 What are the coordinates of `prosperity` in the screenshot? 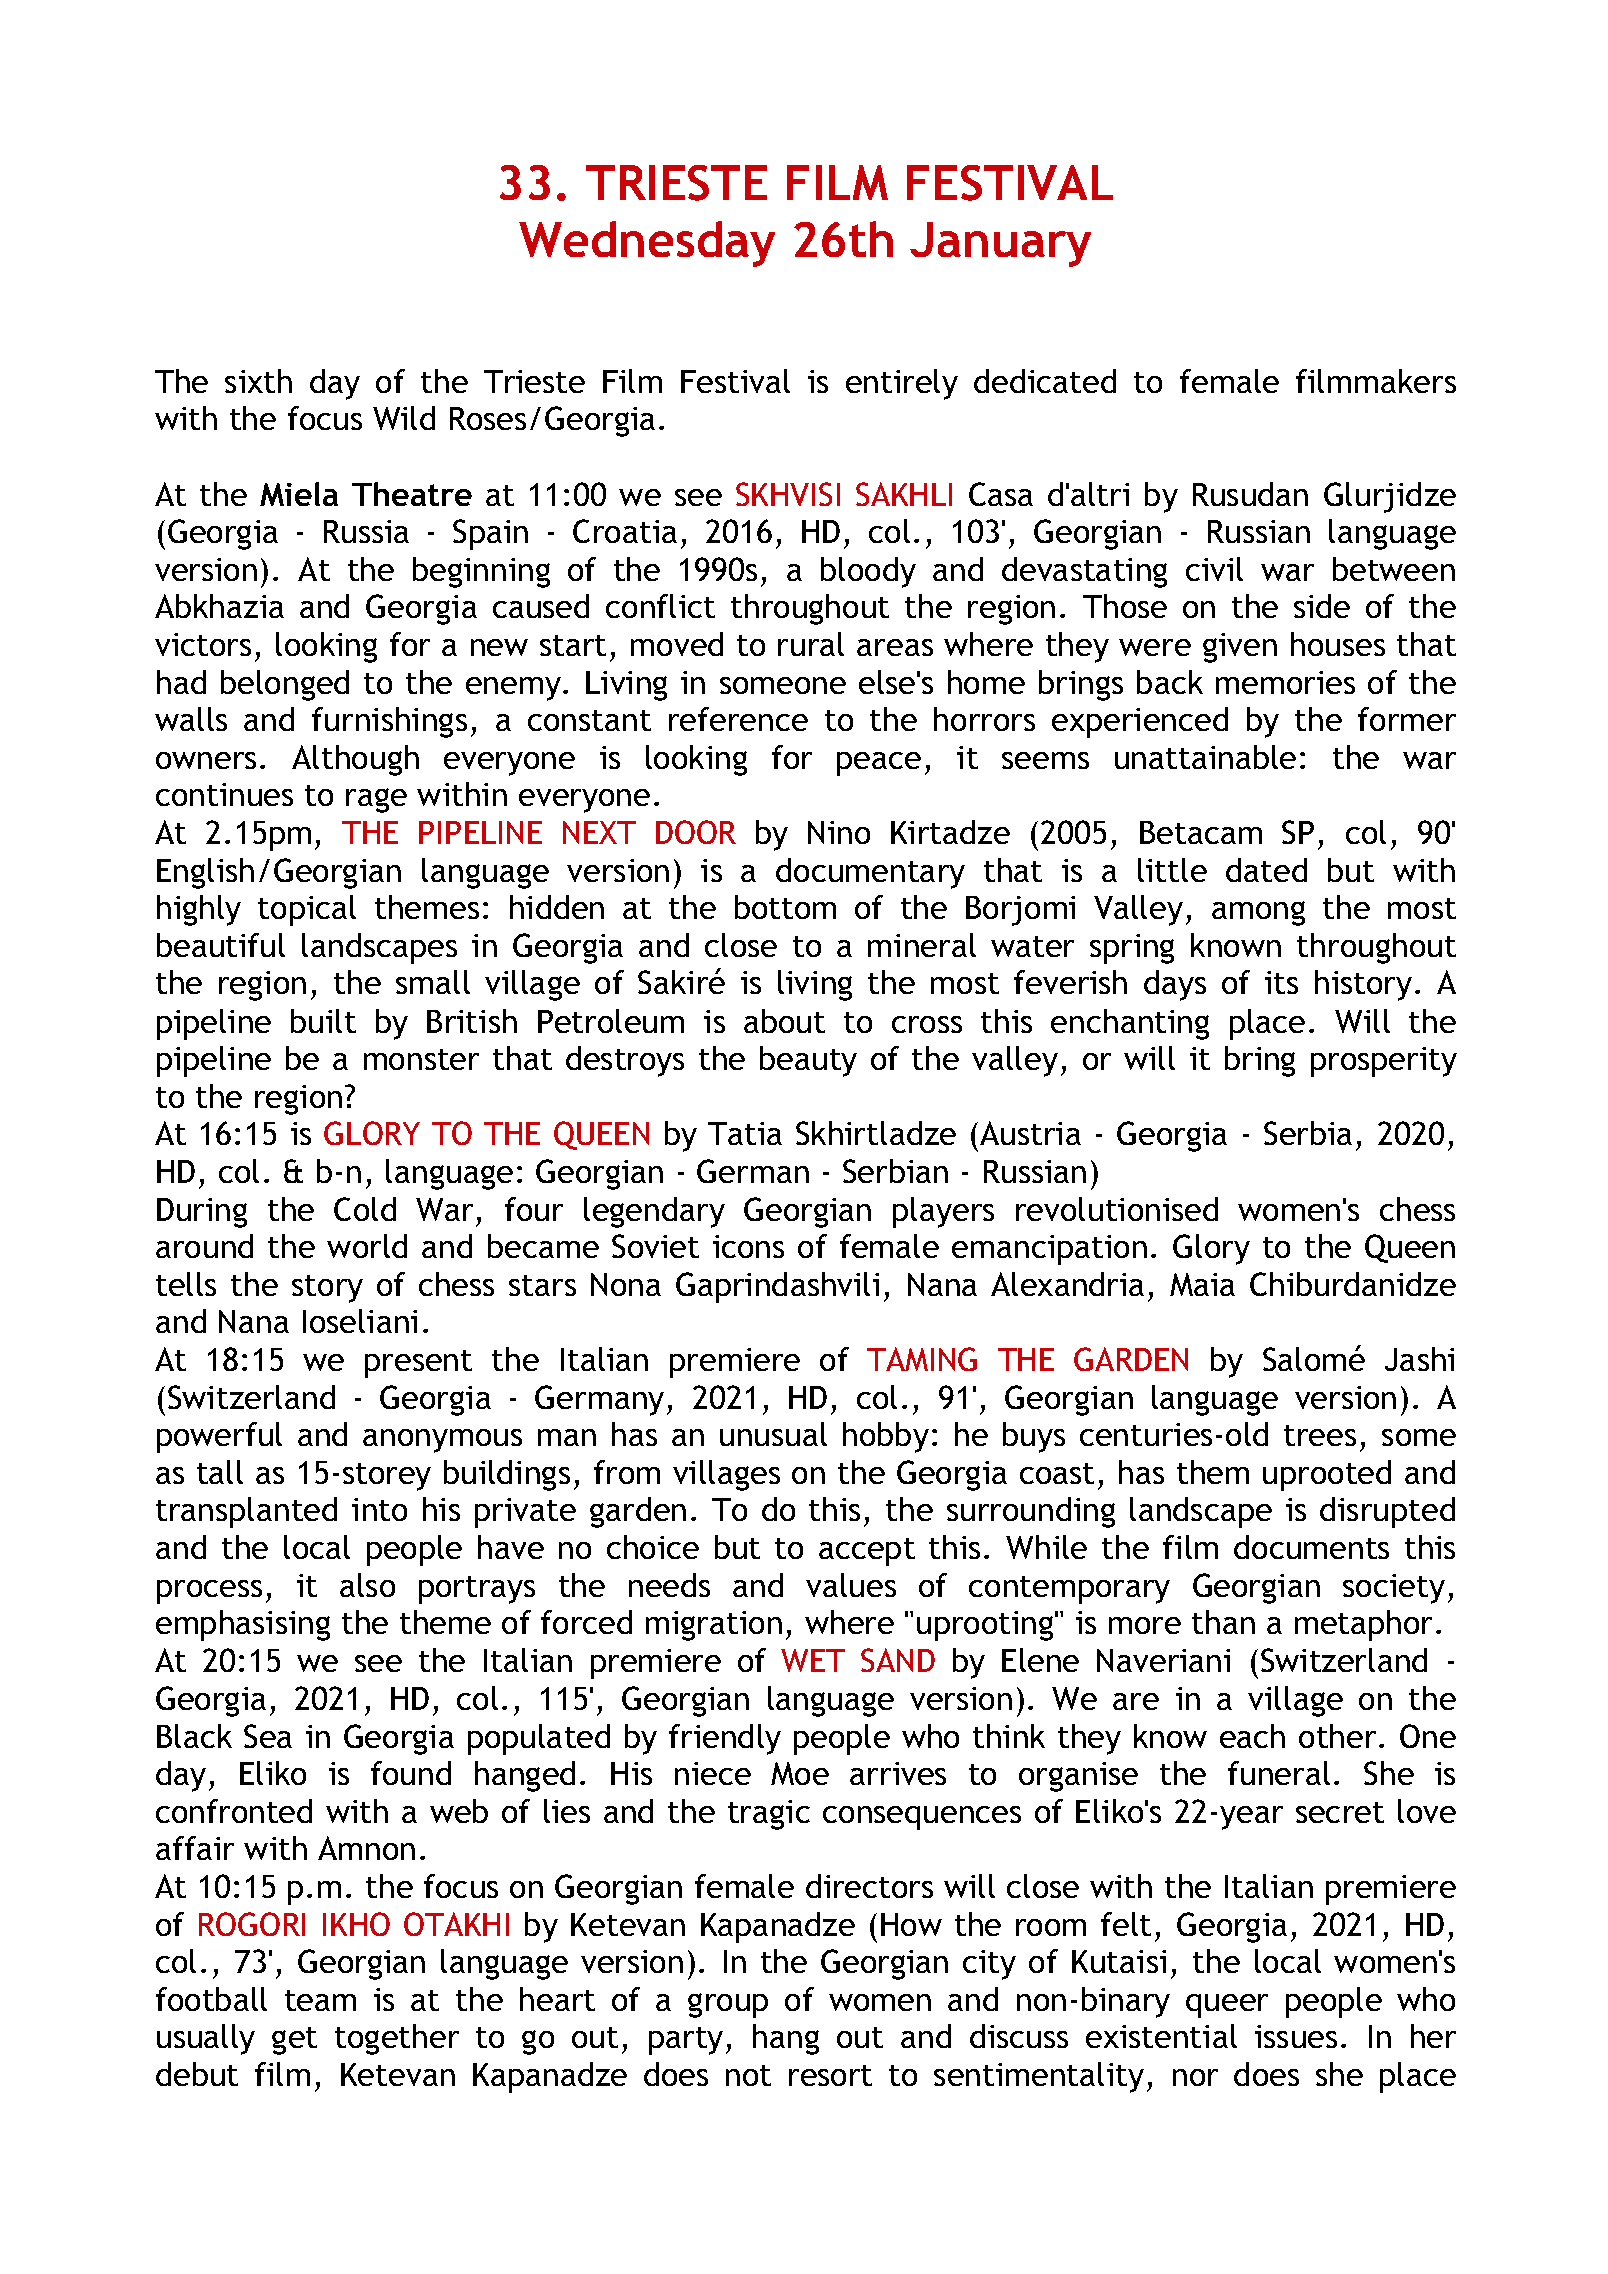 It's located at (1384, 1062).
